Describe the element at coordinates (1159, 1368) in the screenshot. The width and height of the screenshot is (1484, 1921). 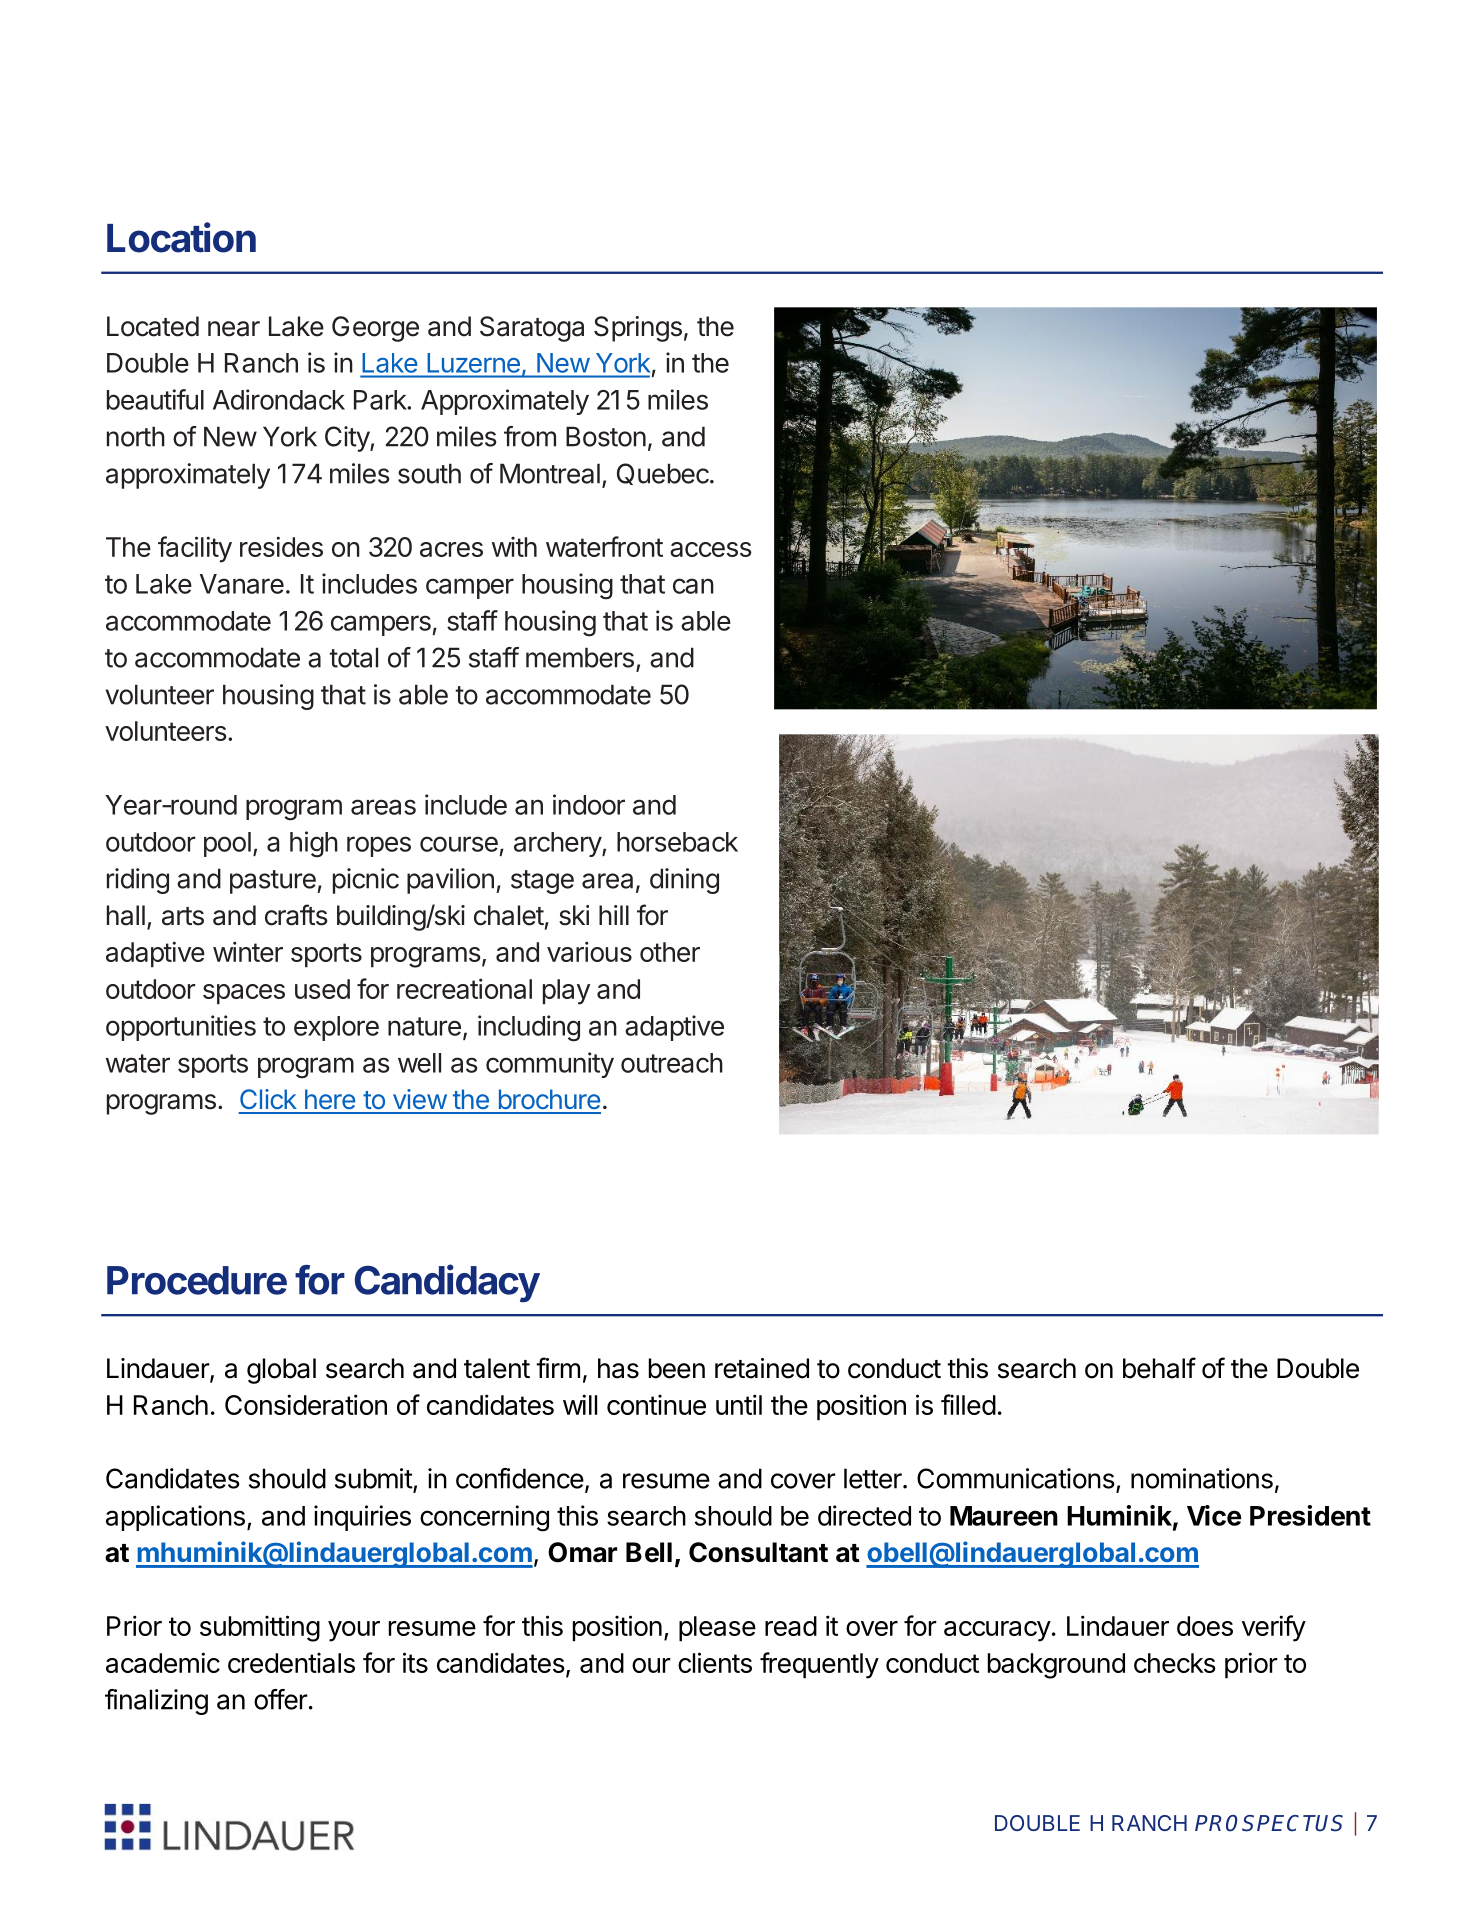
I see `behalf` at that location.
